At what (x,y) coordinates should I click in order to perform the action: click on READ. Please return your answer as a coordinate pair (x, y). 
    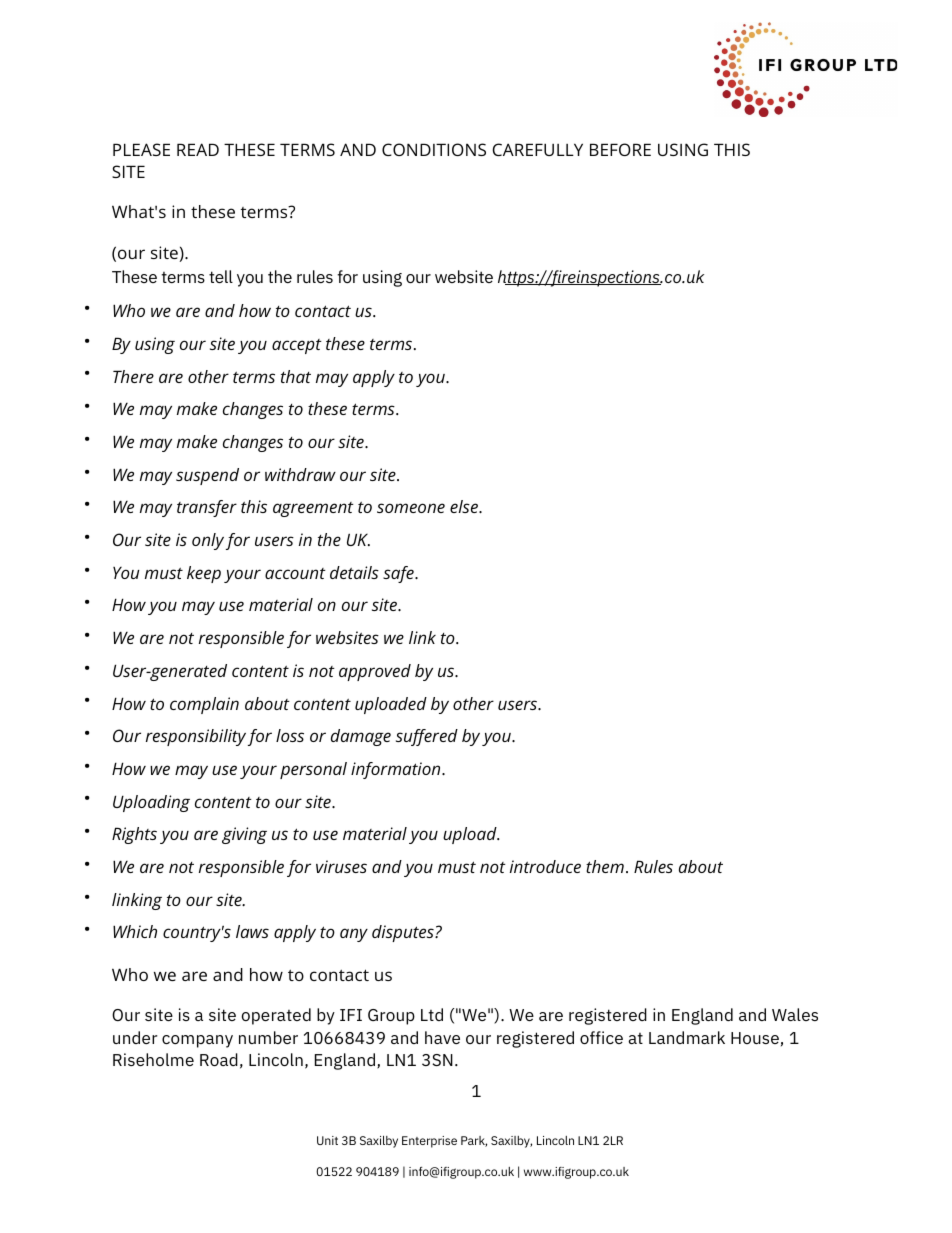
    Looking at the image, I should click on (198, 149).
